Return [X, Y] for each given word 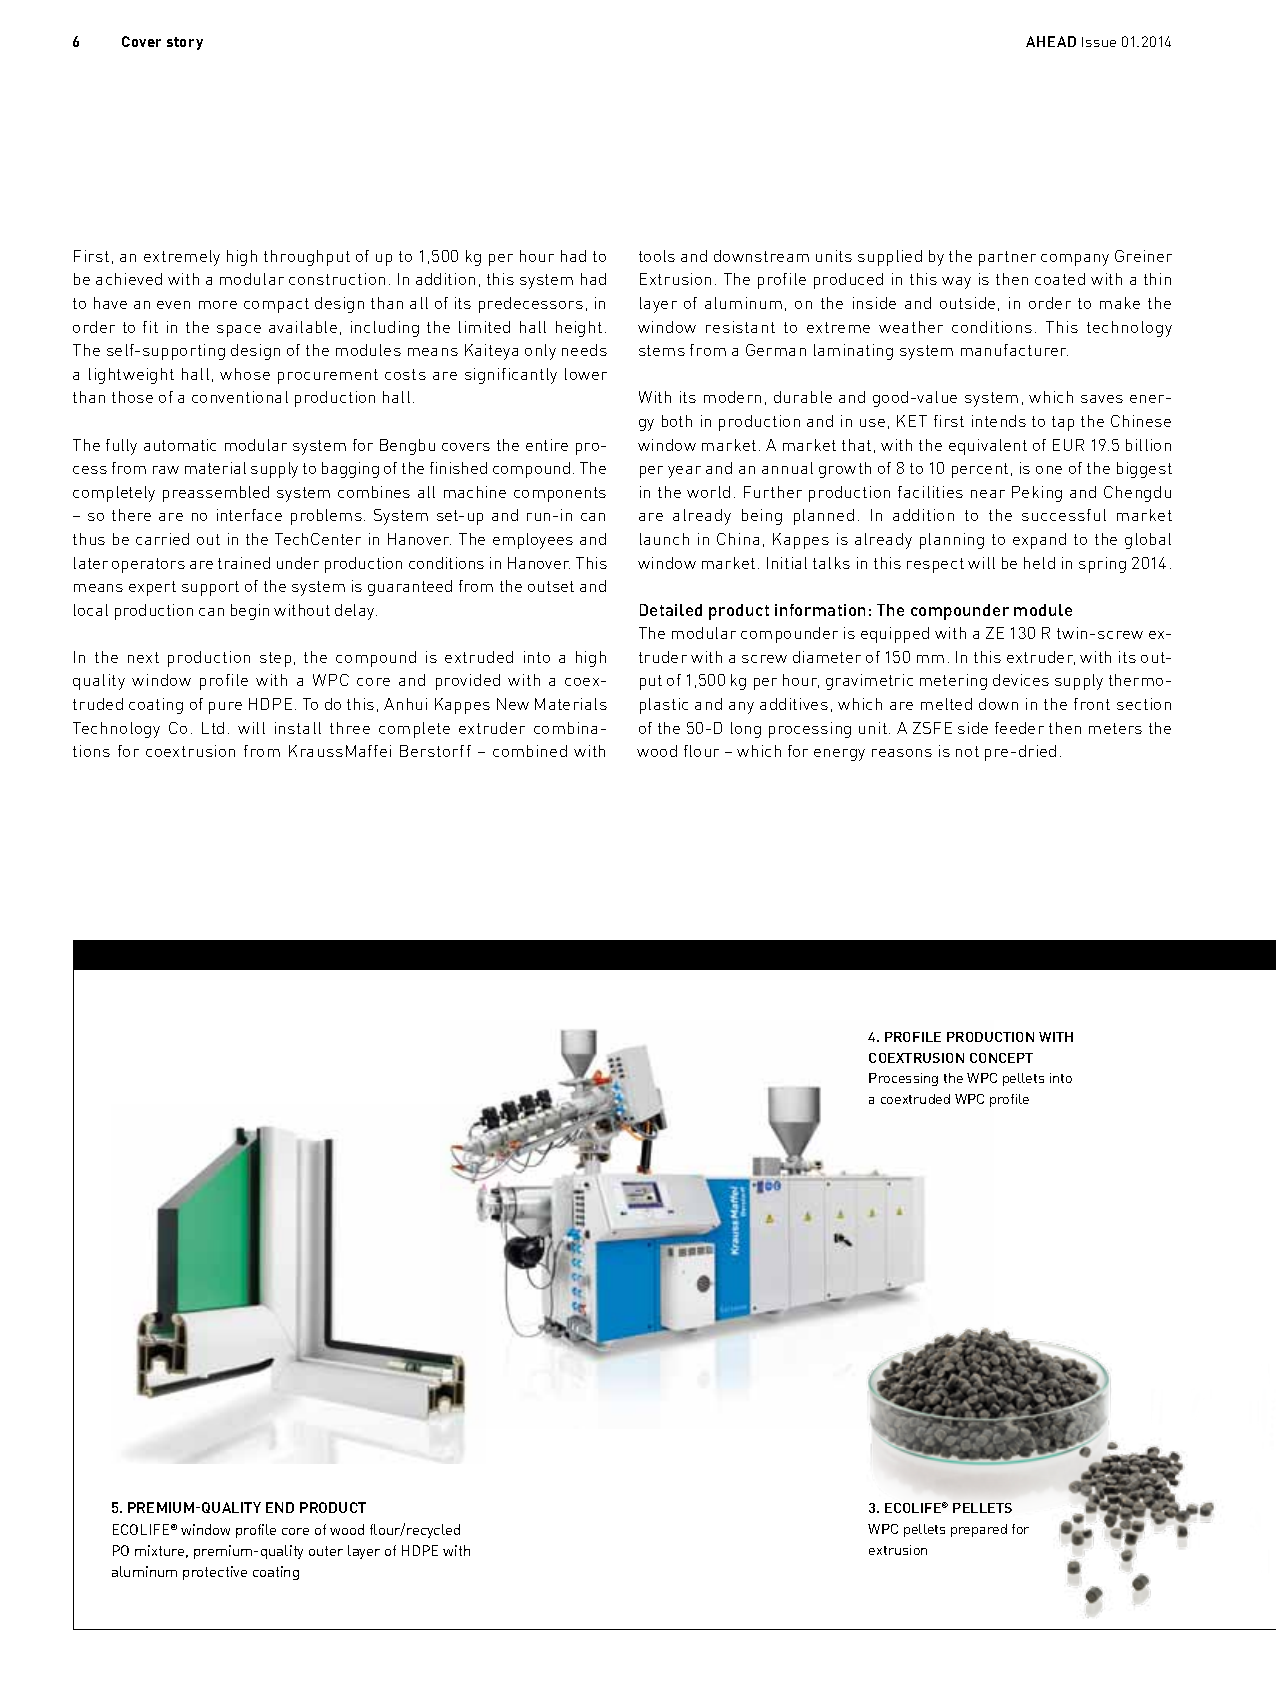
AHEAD [1051, 41]
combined [530, 751]
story [185, 43]
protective [215, 1573]
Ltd [213, 728]
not [967, 751]
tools [657, 256]
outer [326, 1551]
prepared [979, 1530]
